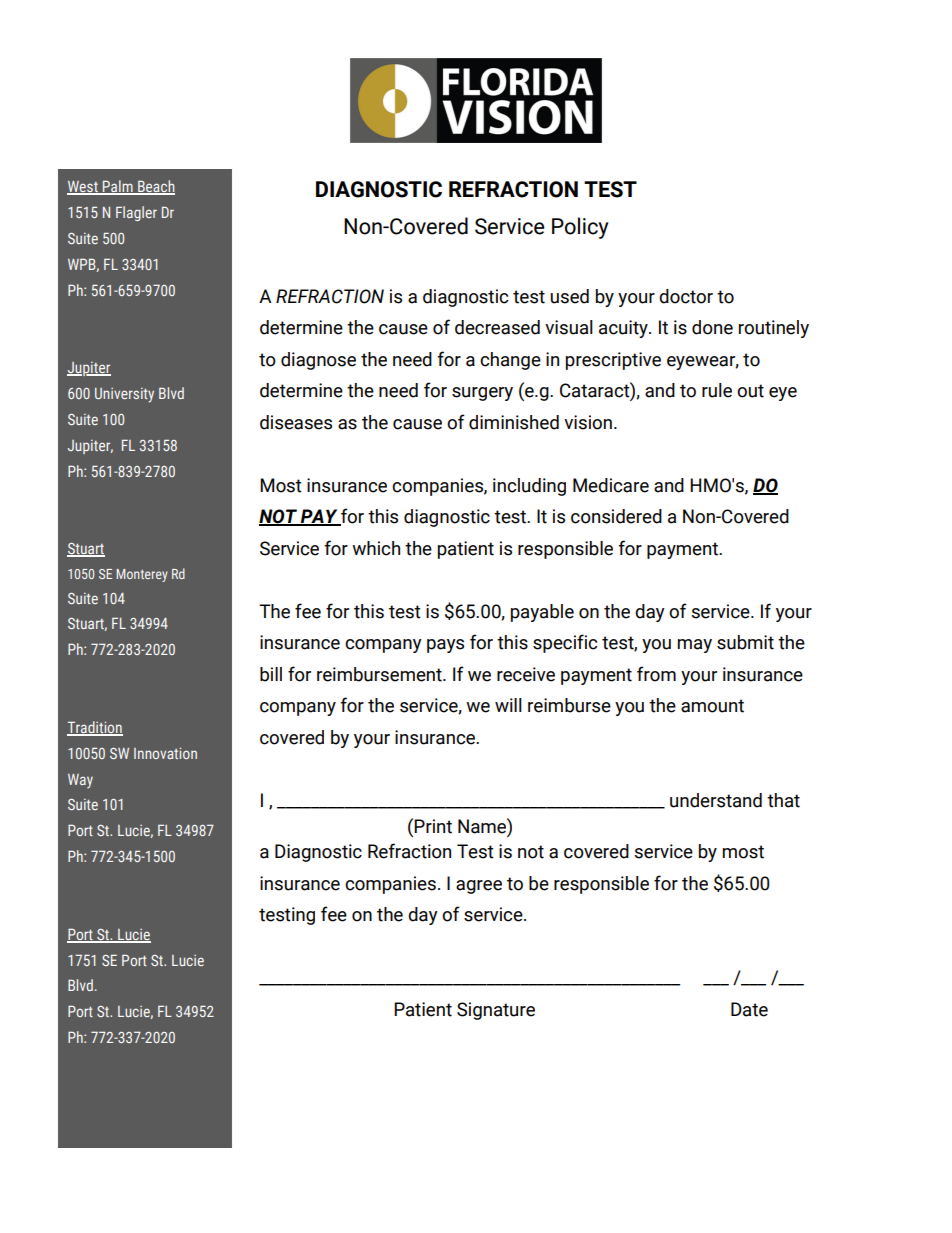 This screenshot has width=952, height=1233. Describe the element at coordinates (580, 228) in the screenshot. I see `Policy` at that location.
